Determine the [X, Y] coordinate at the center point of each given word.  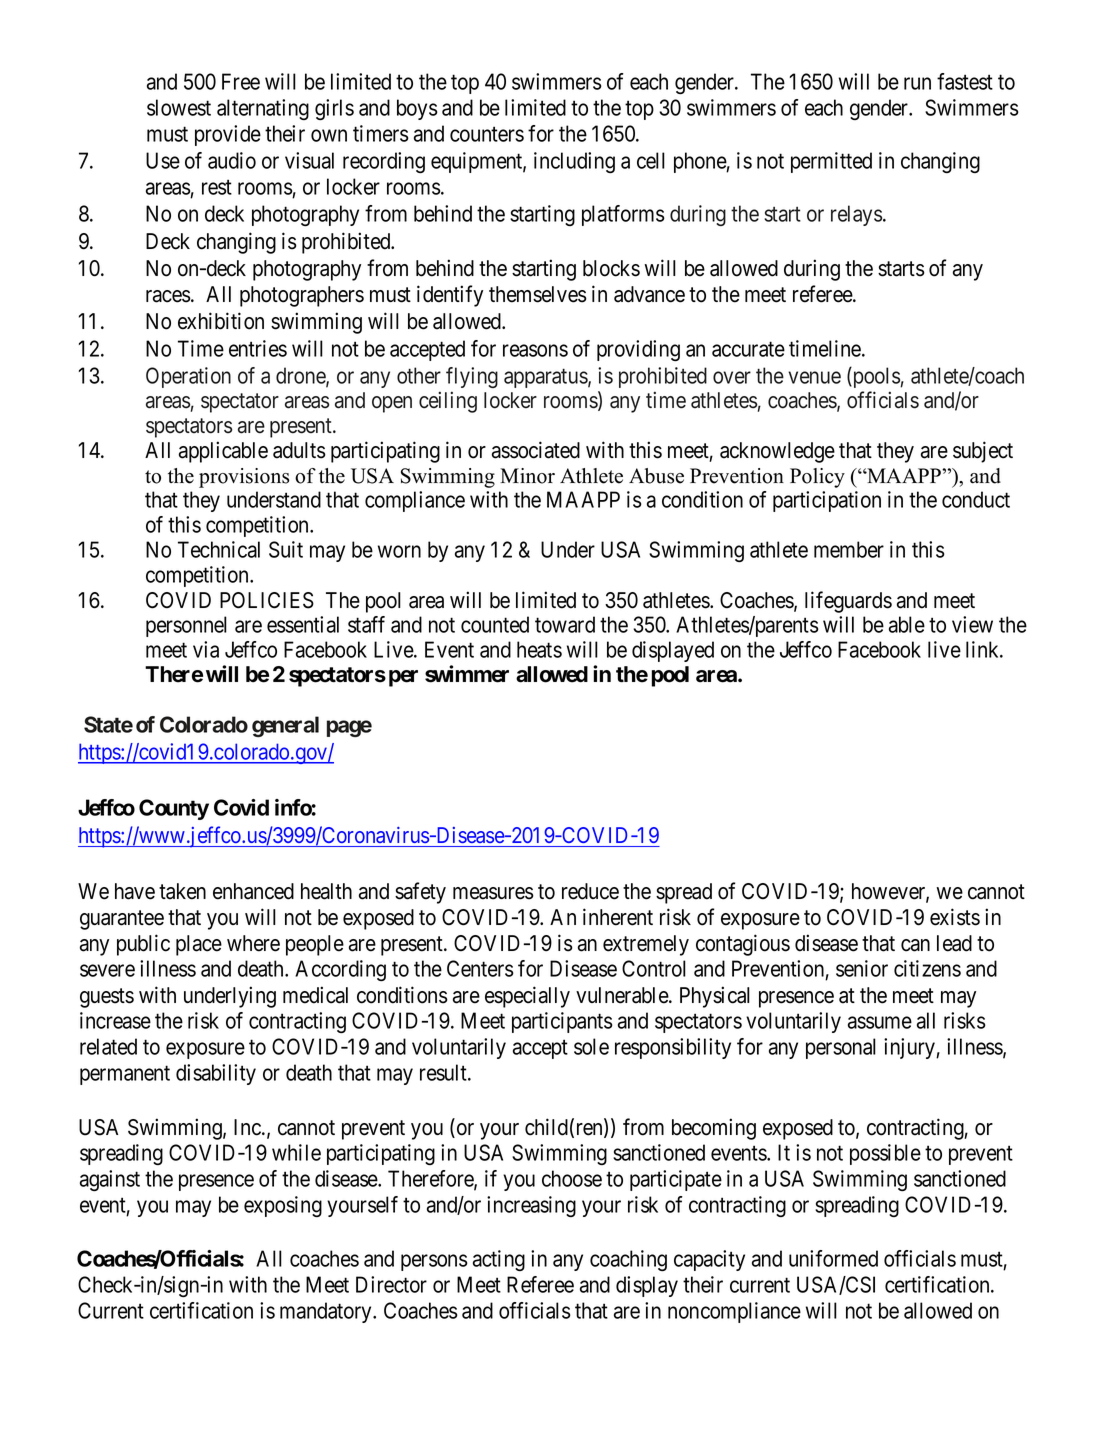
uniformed [833, 1258]
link [983, 649]
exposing [283, 1206]
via [206, 649]
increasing [531, 1206]
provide [228, 135]
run [917, 83]
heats [539, 649]
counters [487, 134]
